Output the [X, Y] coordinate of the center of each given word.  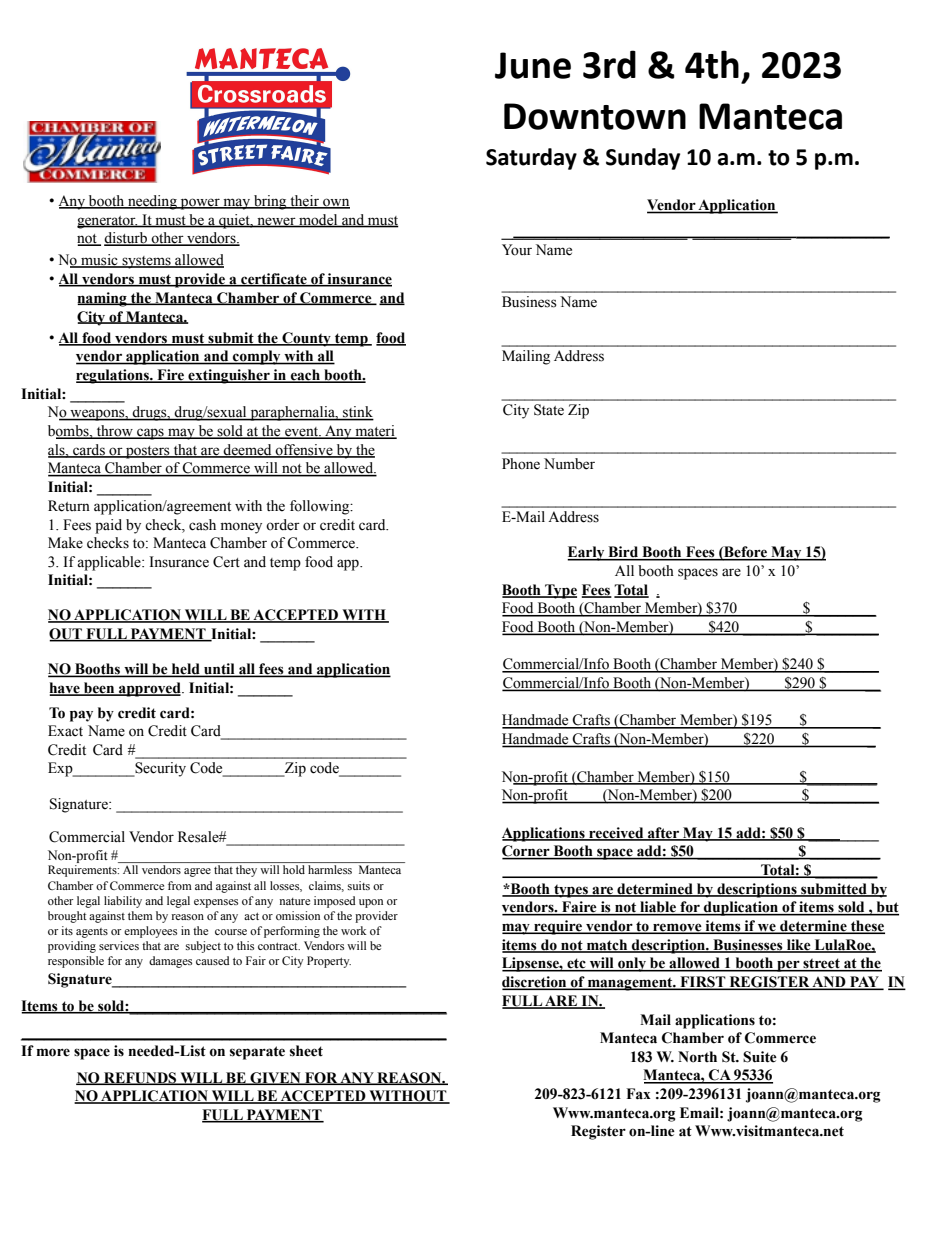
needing [152, 202]
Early [587, 553]
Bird [623, 553]
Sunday [643, 159]
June [533, 65]
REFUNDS [140, 1078]
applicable [110, 563]
